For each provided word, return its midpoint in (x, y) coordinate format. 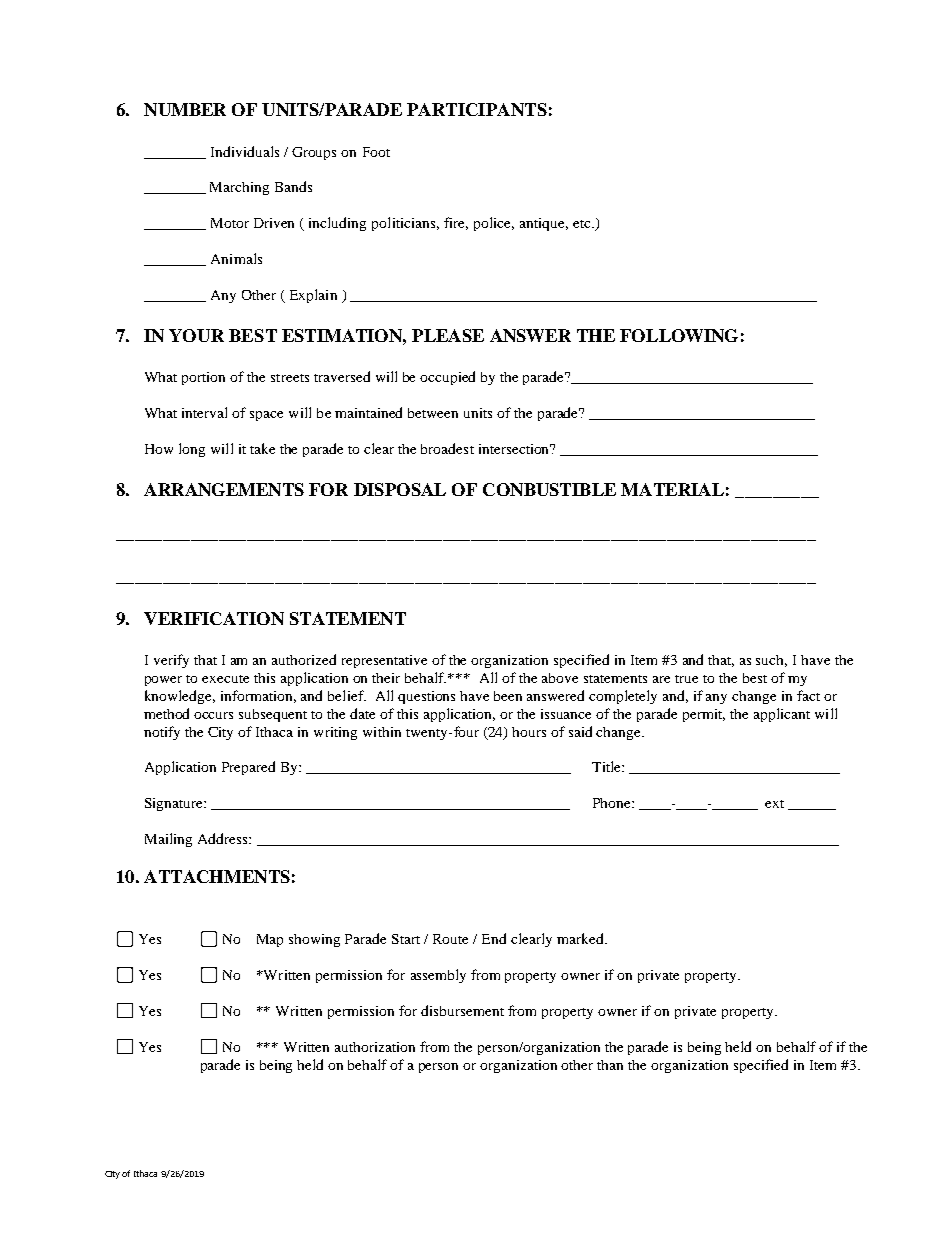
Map (270, 940)
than (610, 1065)
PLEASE (448, 335)
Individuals (245, 151)
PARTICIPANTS (477, 109)
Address (224, 838)
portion (203, 378)
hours (529, 732)
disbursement (462, 1010)
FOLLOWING (679, 335)
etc (583, 224)
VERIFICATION (214, 618)
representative (384, 661)
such (771, 661)
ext (774, 804)
